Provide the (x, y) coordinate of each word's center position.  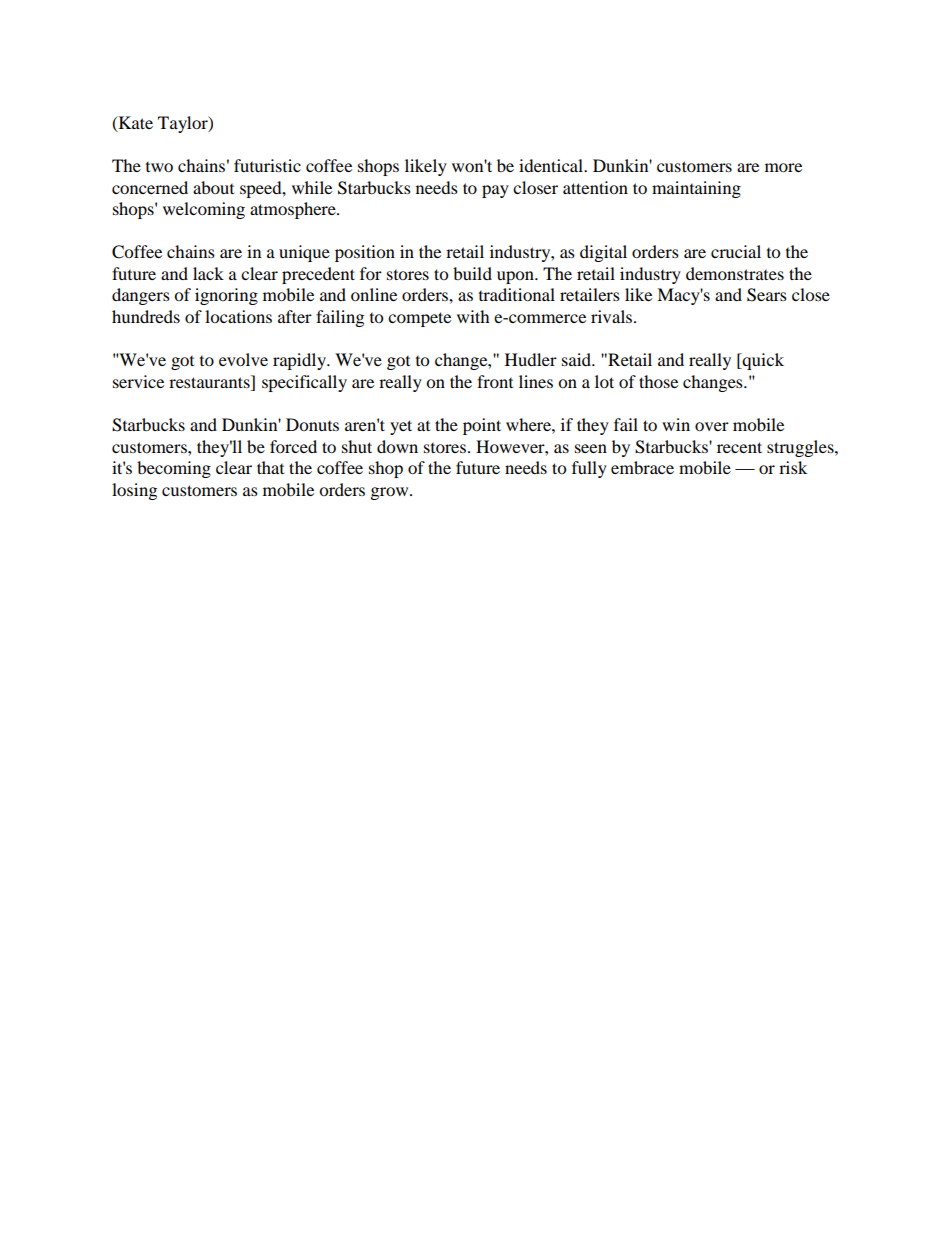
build (472, 273)
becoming (174, 469)
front (495, 381)
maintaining (696, 189)
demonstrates (735, 273)
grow (391, 493)
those (658, 381)
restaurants (210, 381)
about (213, 187)
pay (495, 191)
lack (208, 273)
